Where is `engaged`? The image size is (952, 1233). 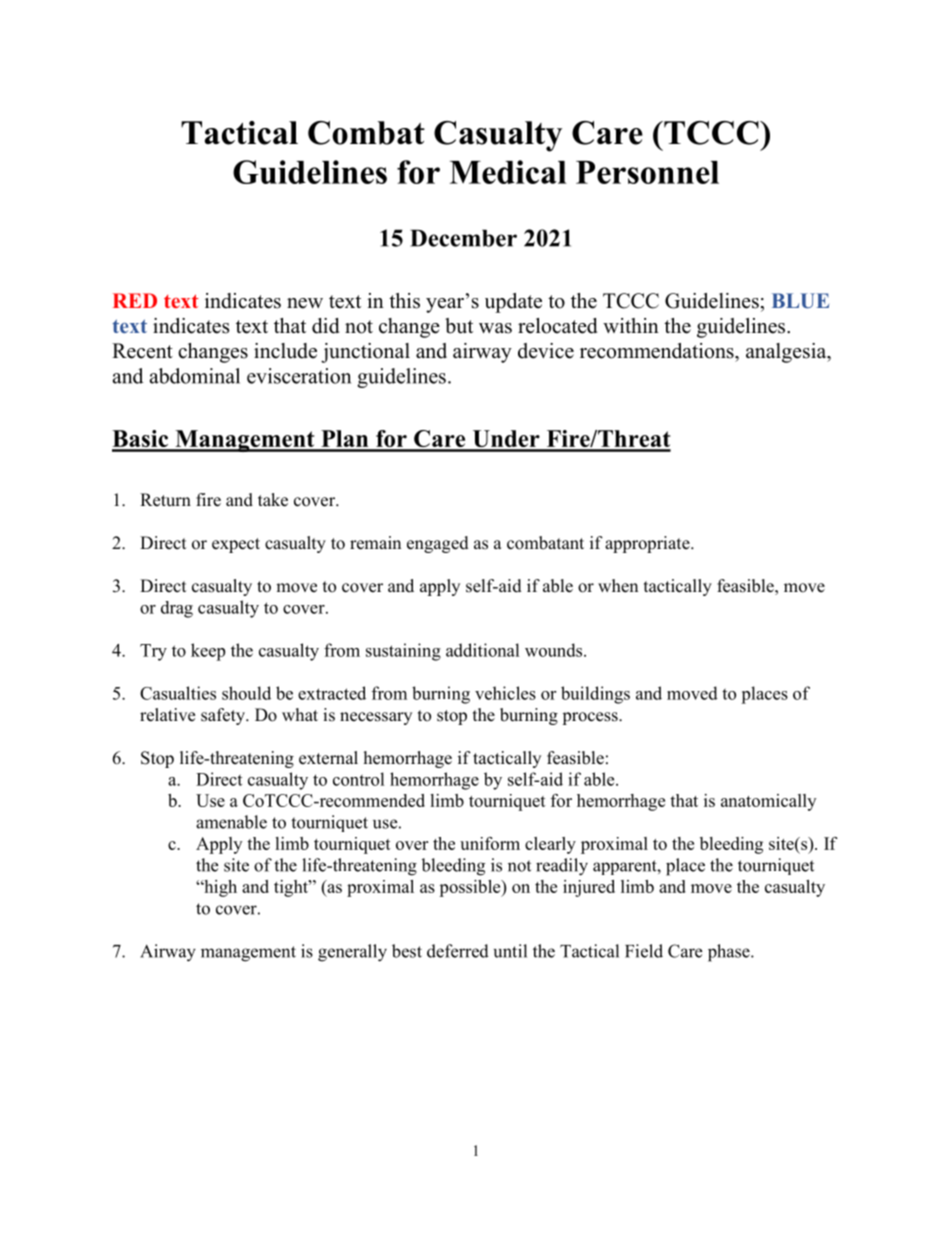 engaged is located at coordinates (438, 544).
